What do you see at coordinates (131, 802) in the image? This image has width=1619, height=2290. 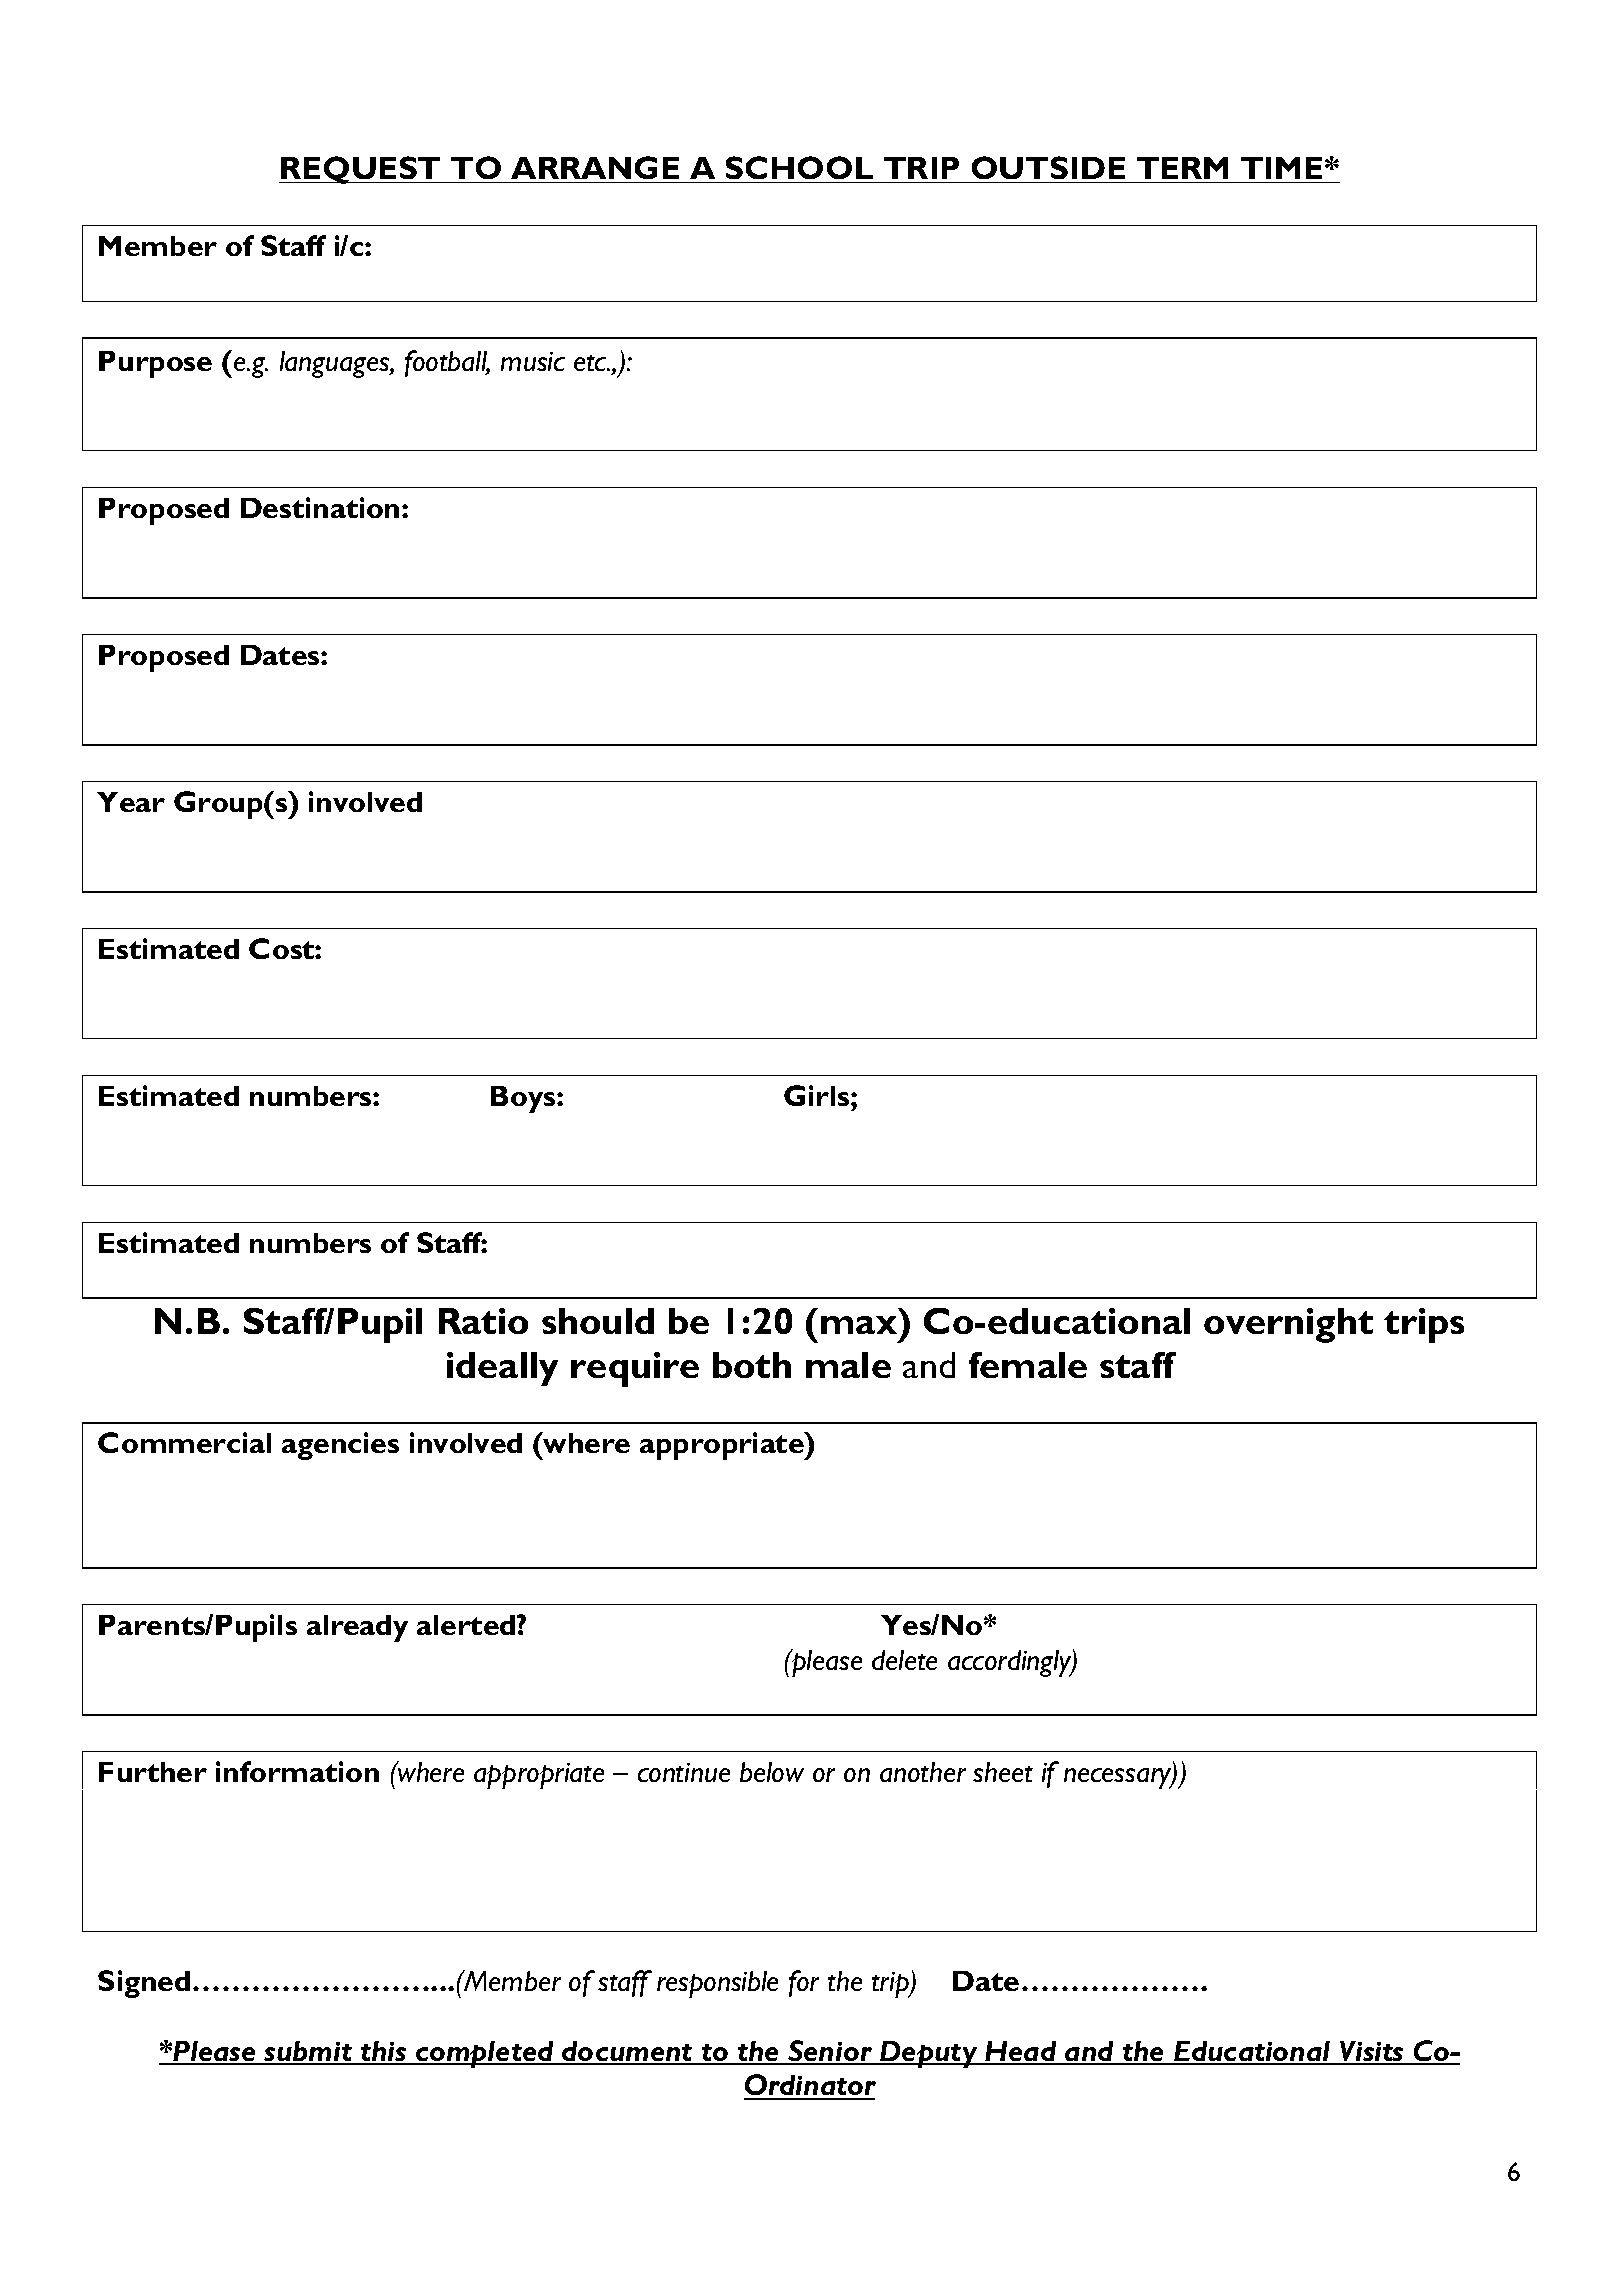 I see `Year` at bounding box center [131, 802].
